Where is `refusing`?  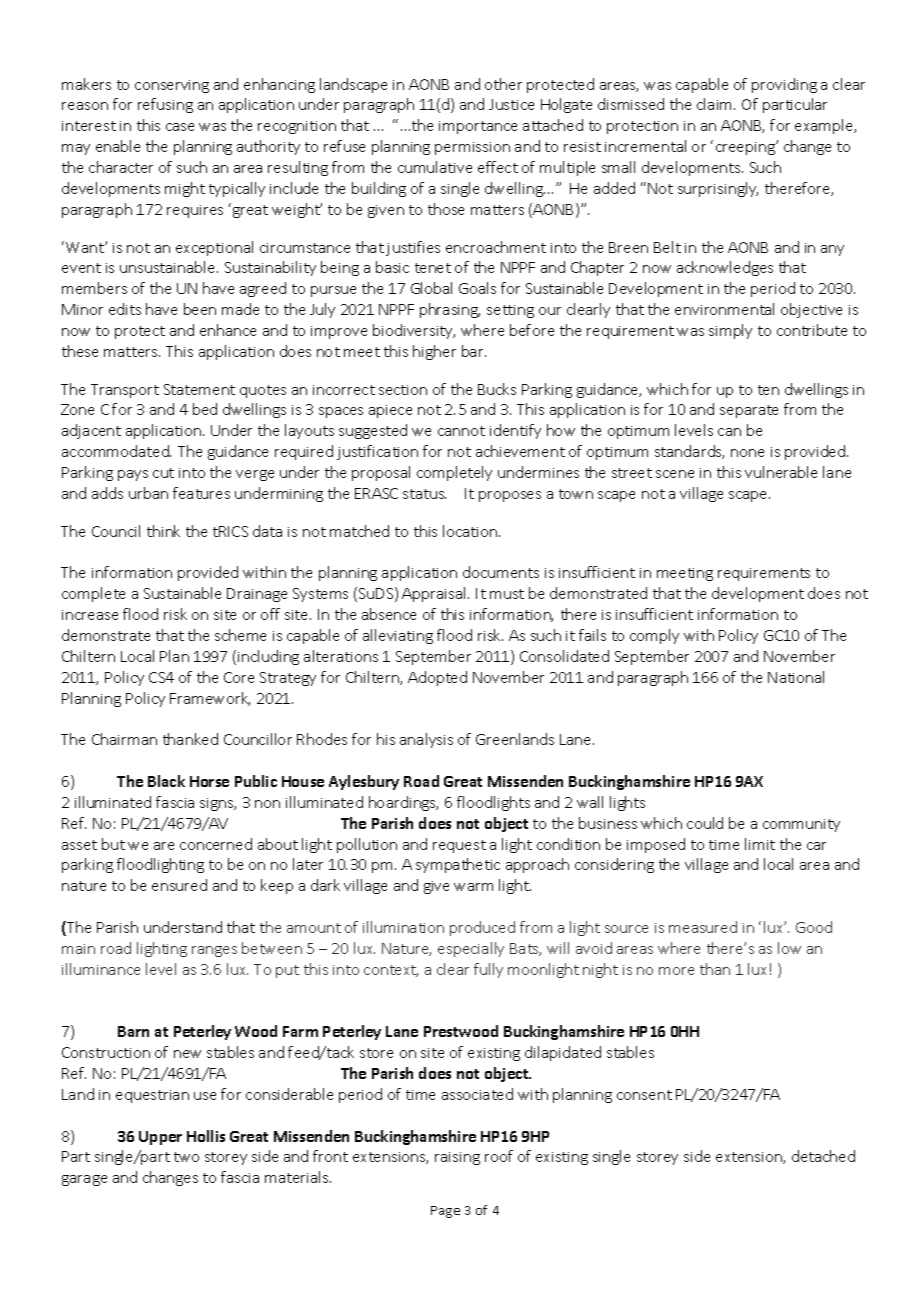 refusing is located at coordinates (165, 105).
